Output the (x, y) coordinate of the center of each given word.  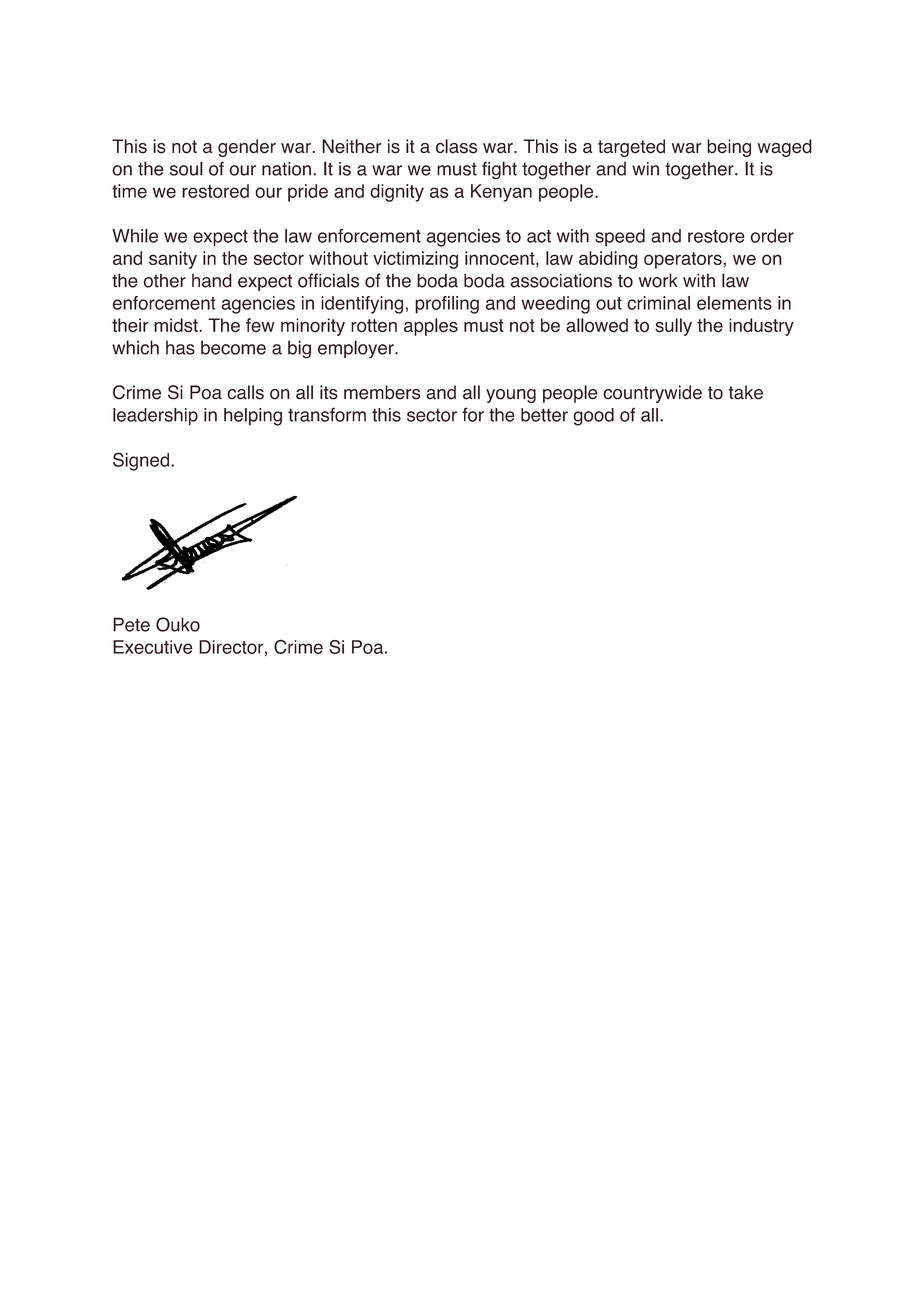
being (729, 148)
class (456, 146)
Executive (153, 647)
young (511, 396)
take (746, 392)
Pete (131, 624)
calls (245, 392)
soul (186, 168)
